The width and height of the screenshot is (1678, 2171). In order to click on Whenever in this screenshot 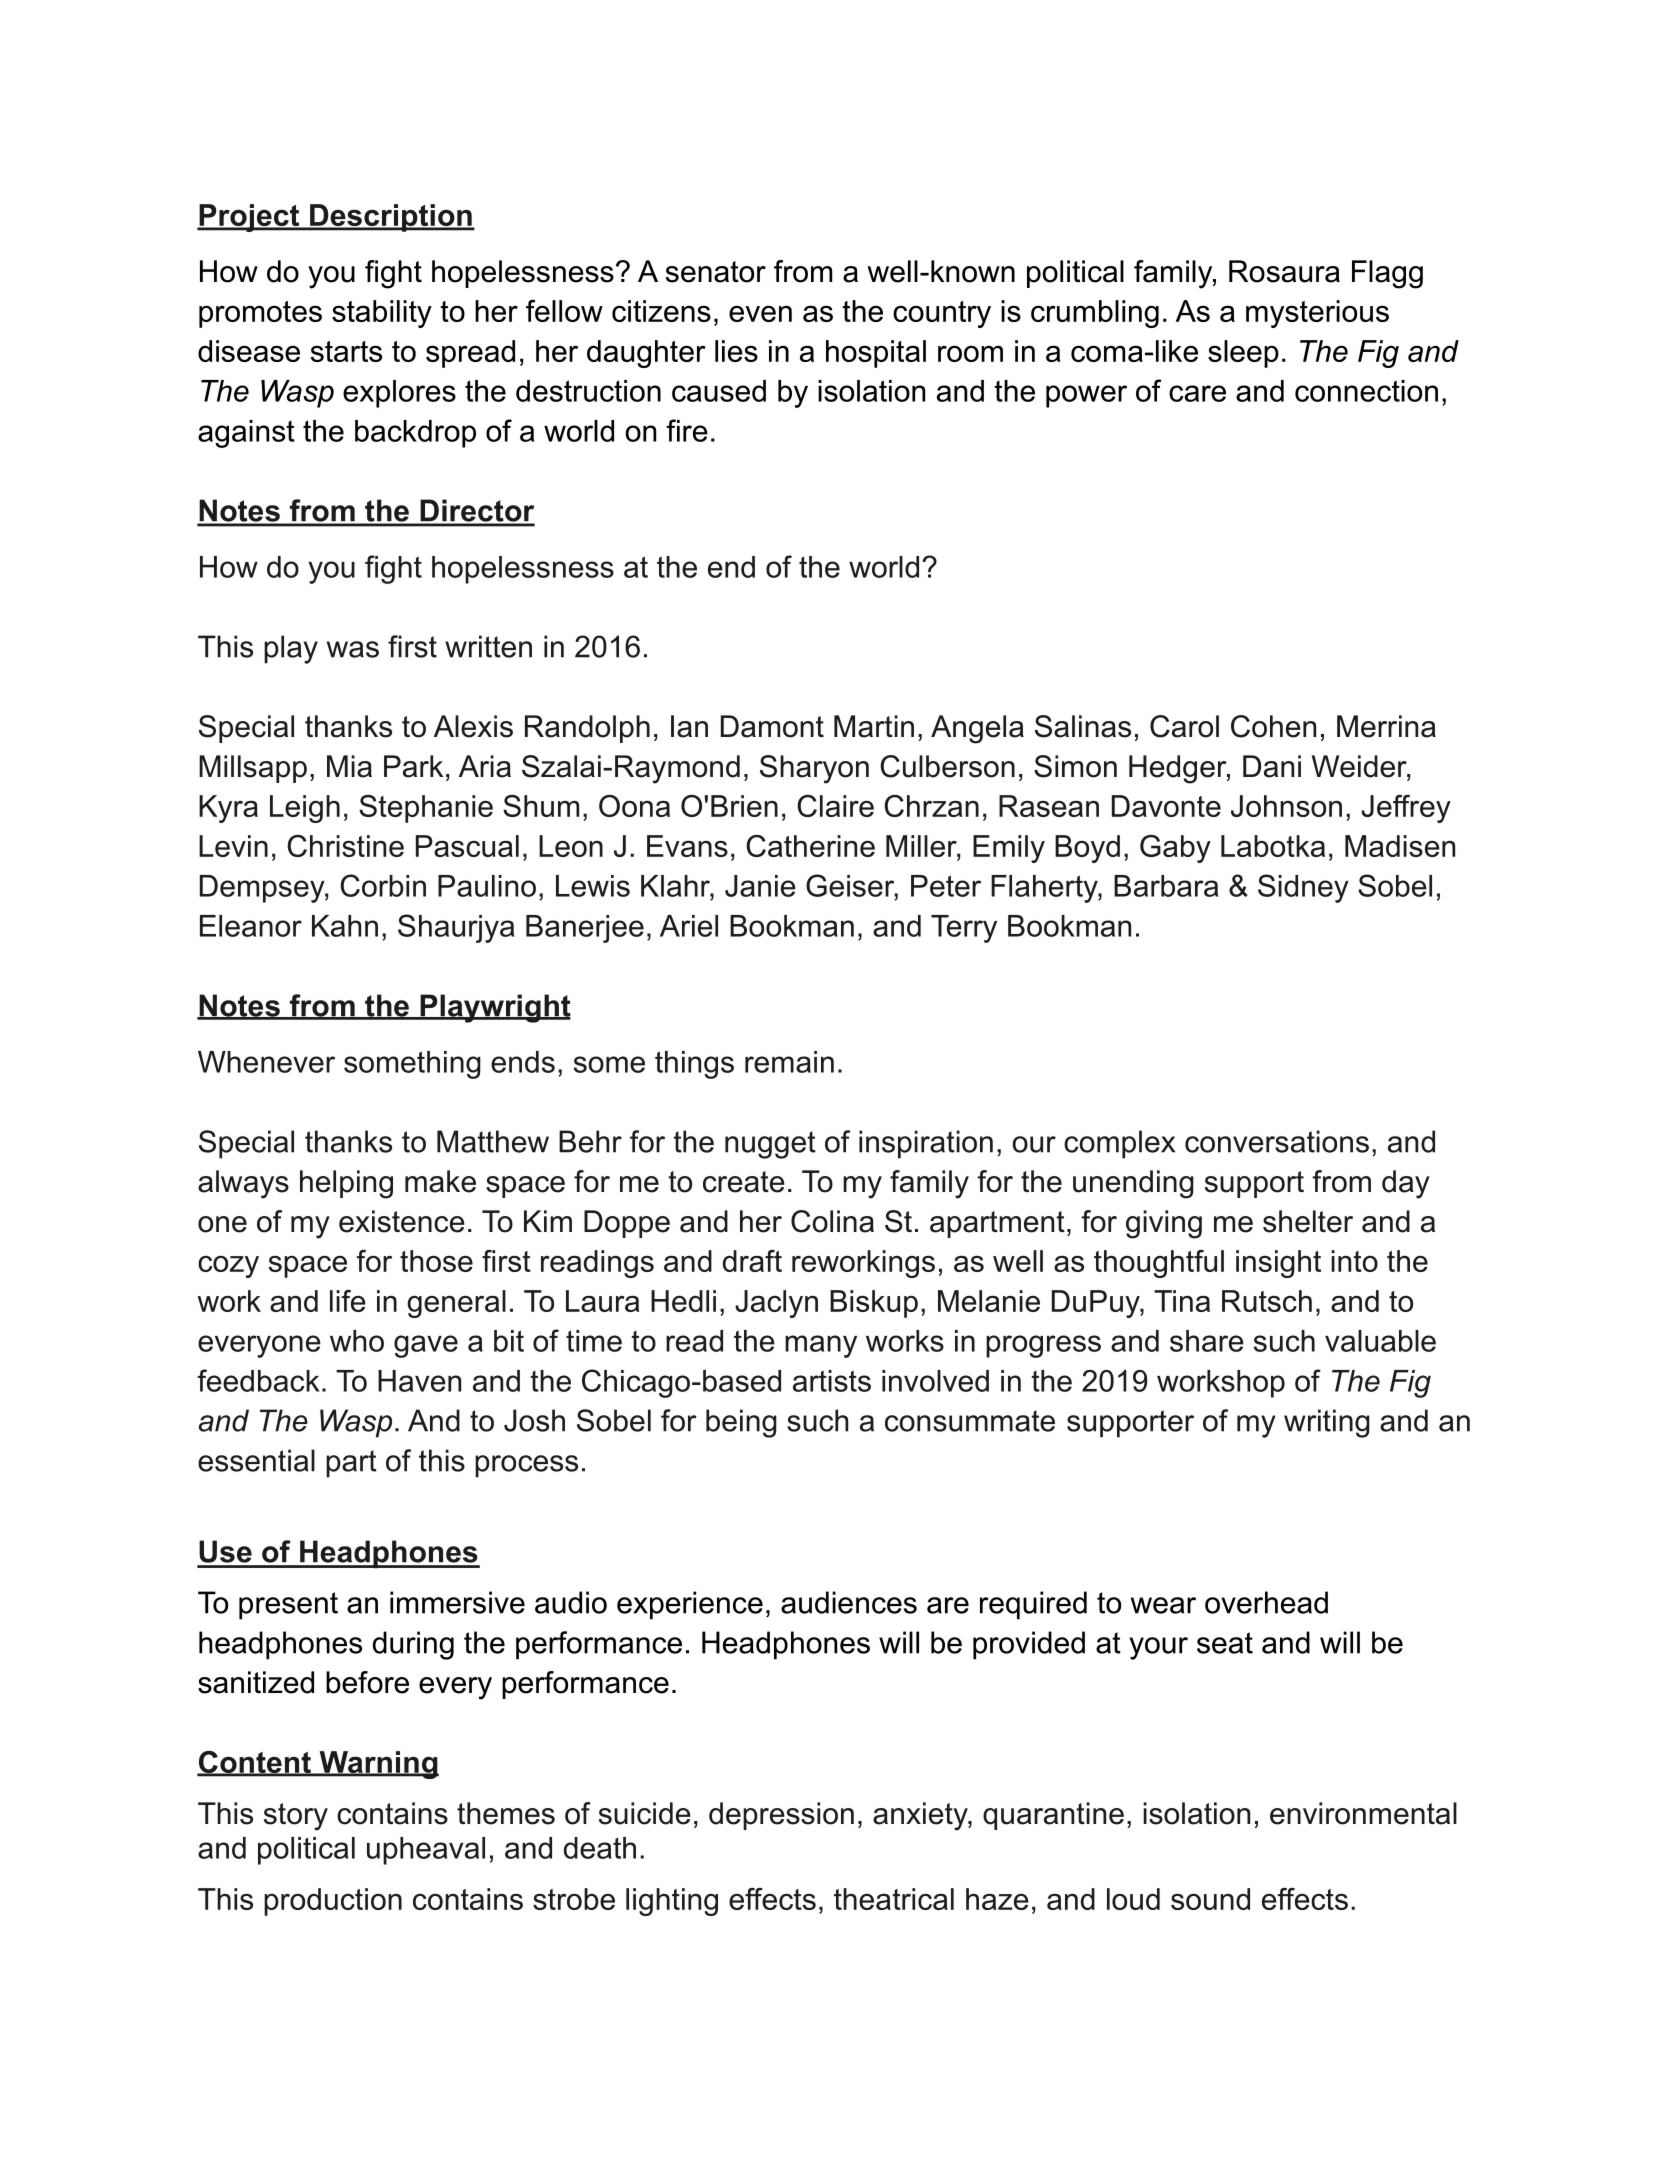, I will do `click(266, 1062)`.
